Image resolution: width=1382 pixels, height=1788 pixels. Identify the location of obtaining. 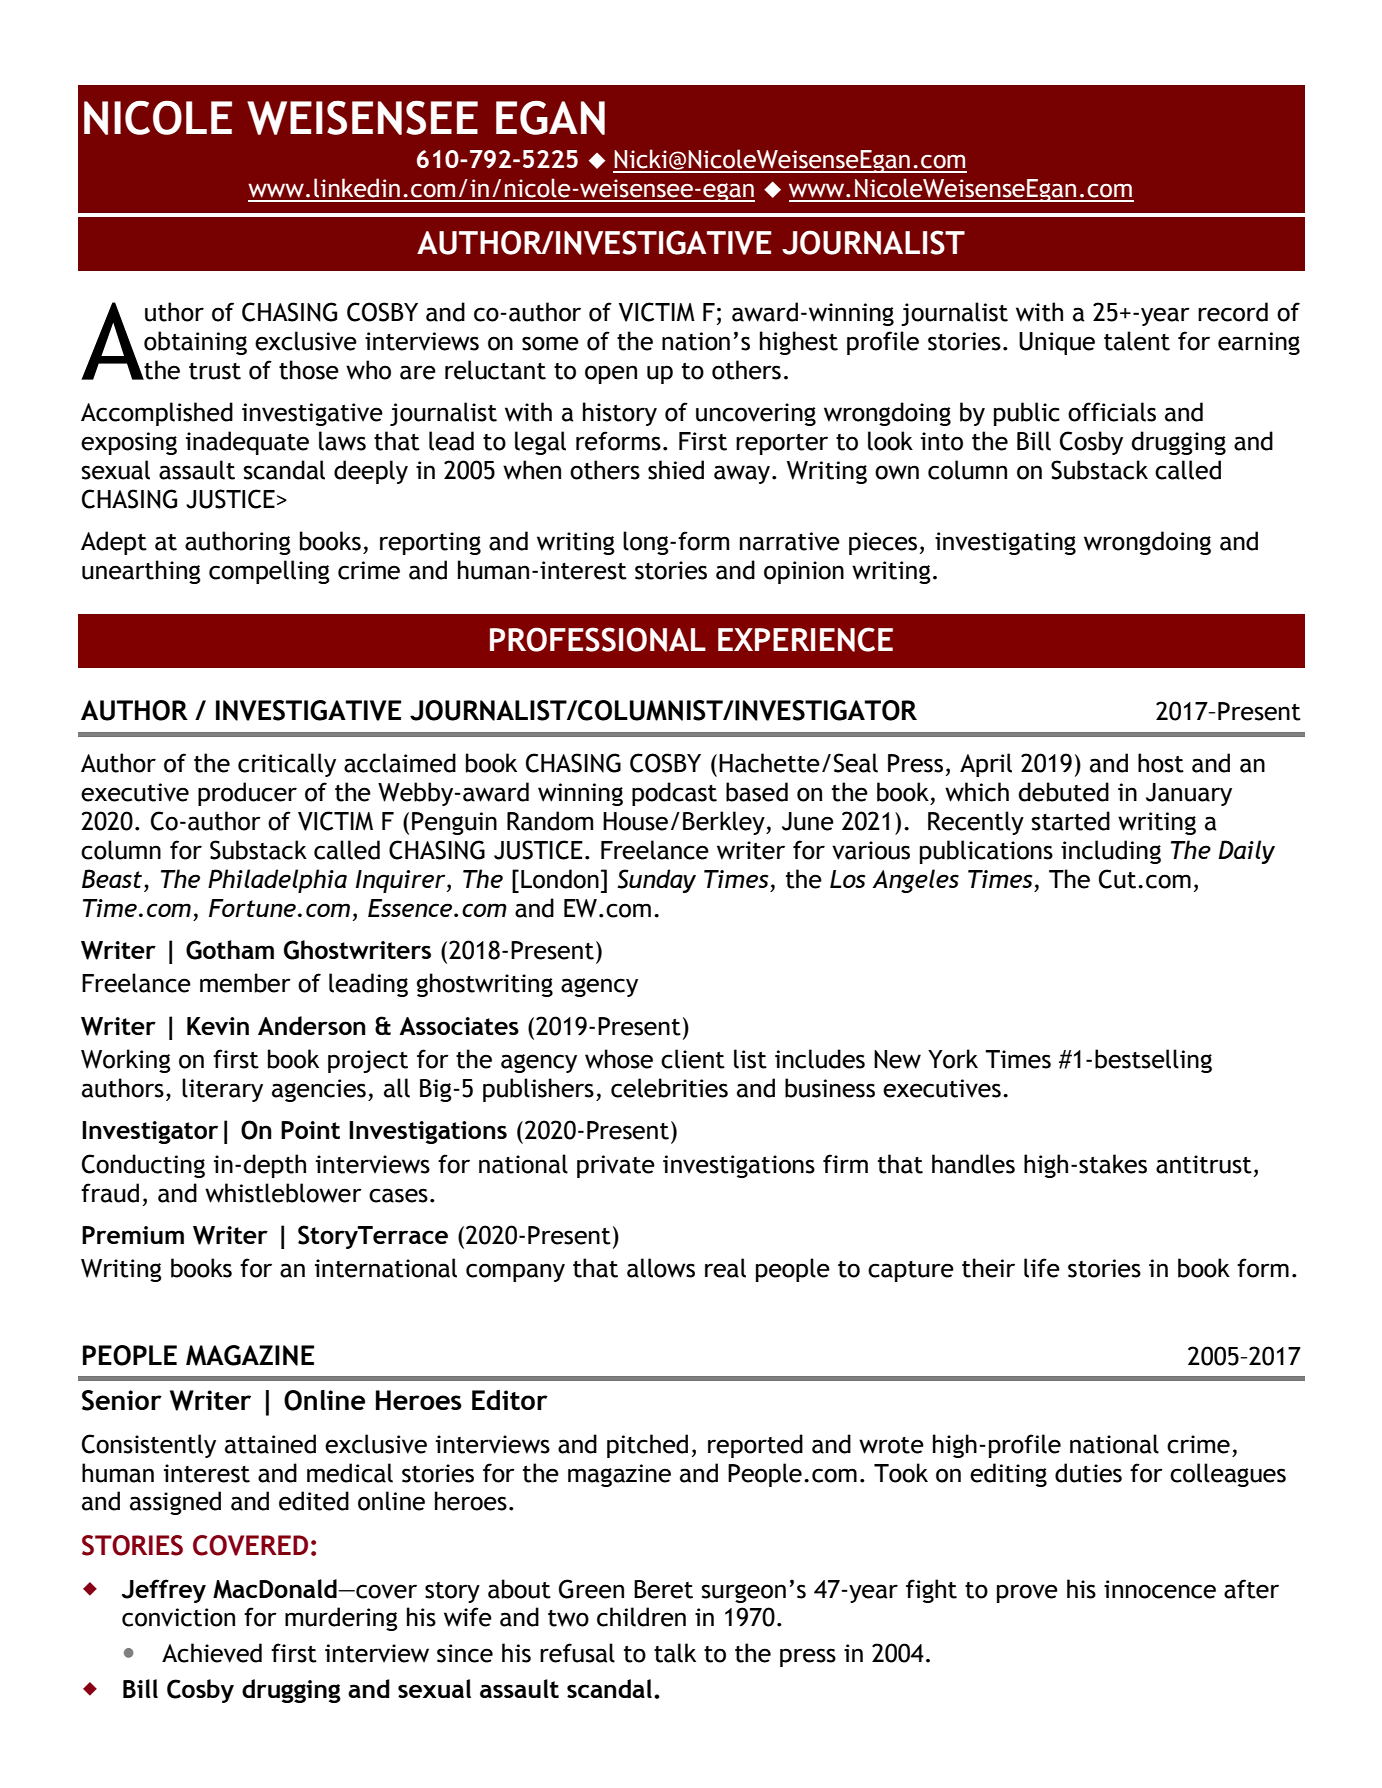
(195, 343).
